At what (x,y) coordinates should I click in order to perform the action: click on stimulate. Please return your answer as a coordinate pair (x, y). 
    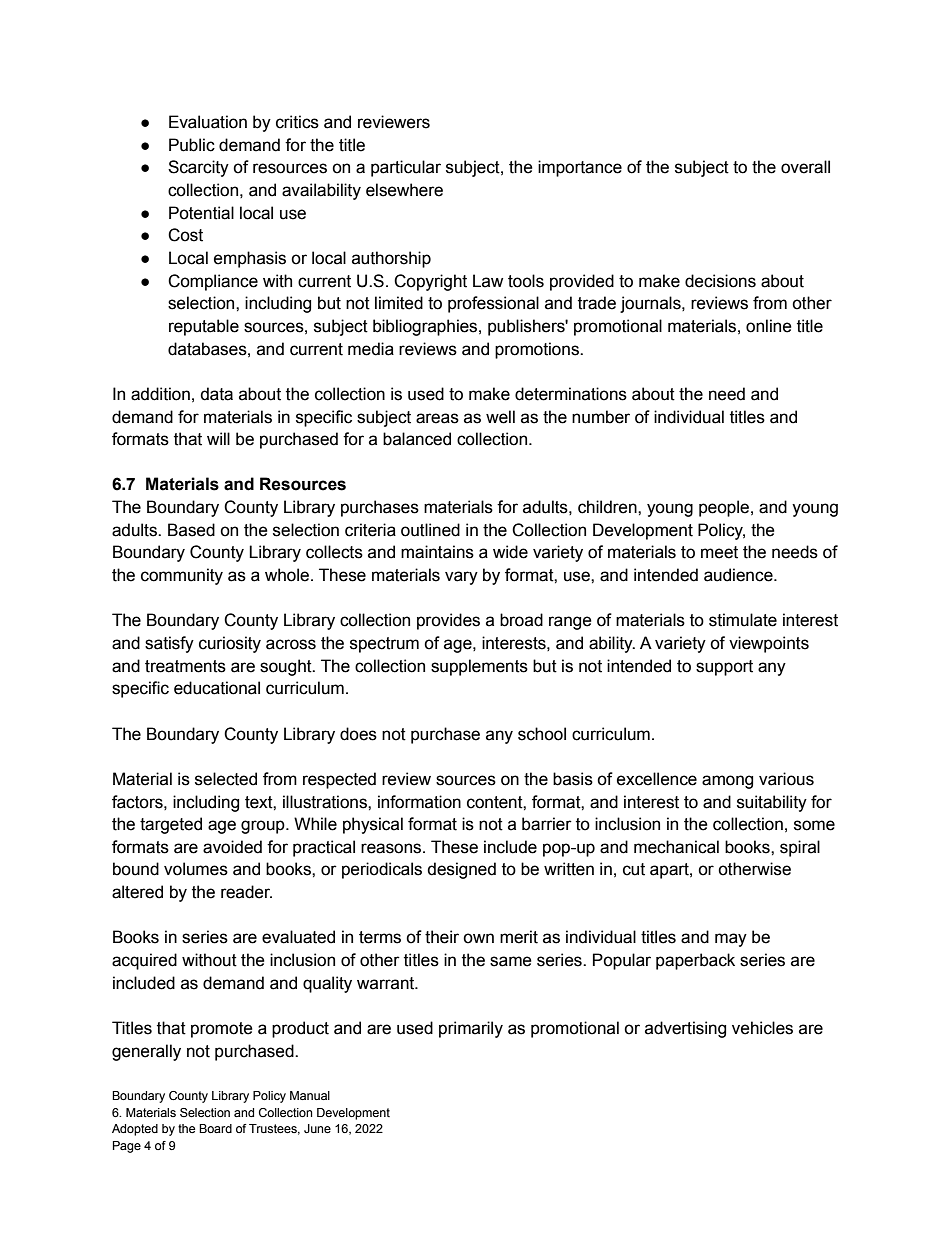
    Looking at the image, I should click on (743, 620).
